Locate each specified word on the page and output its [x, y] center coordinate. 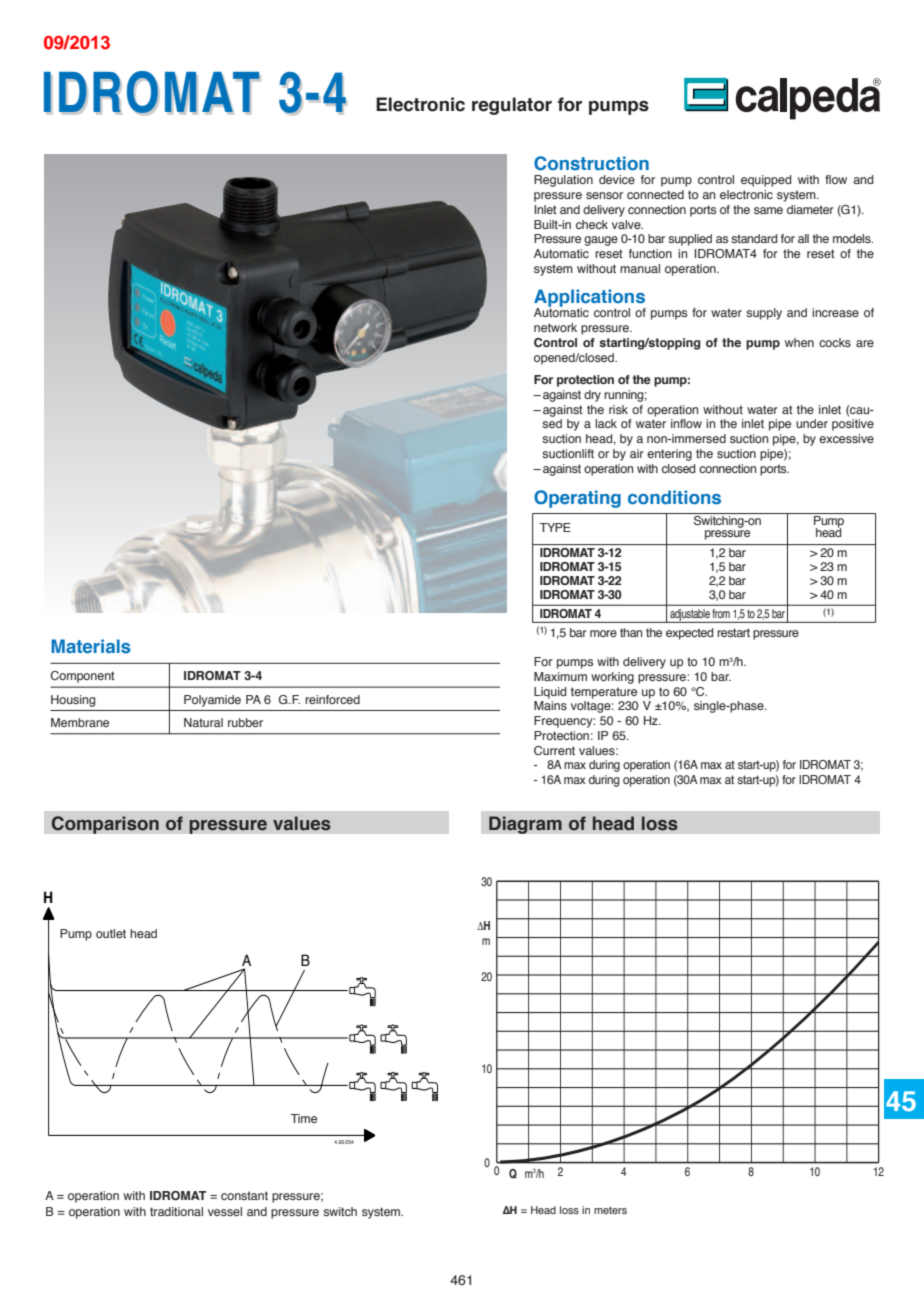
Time [303, 1118]
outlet [111, 933]
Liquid [550, 693]
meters [610, 1210]
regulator [512, 106]
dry [592, 396]
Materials [91, 646]
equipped [766, 181]
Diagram [525, 825]
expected [689, 634]
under [812, 423]
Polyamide [212, 701]
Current [554, 750]
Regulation [563, 181]
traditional [176, 1211]
